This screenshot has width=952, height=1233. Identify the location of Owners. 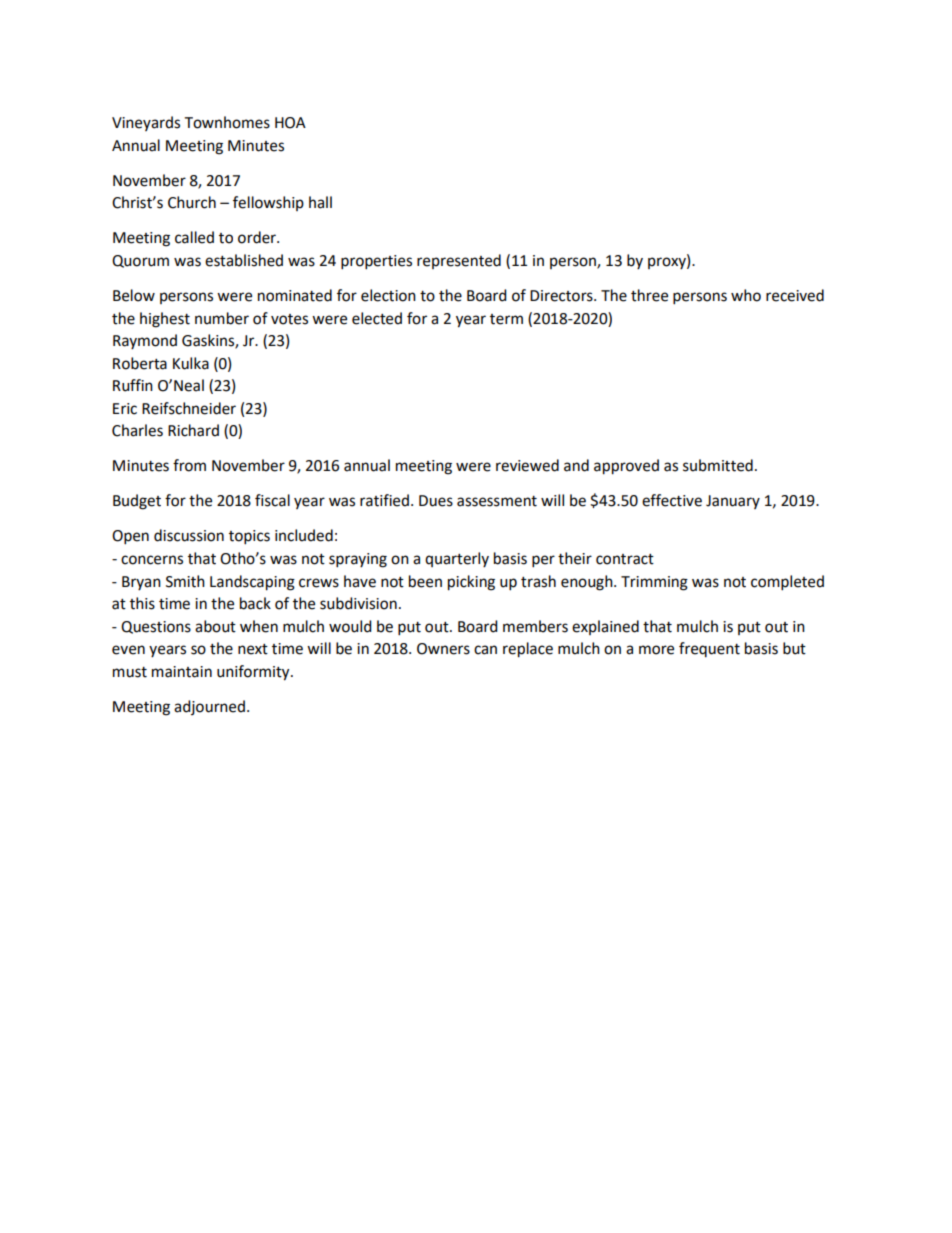
(443, 649).
